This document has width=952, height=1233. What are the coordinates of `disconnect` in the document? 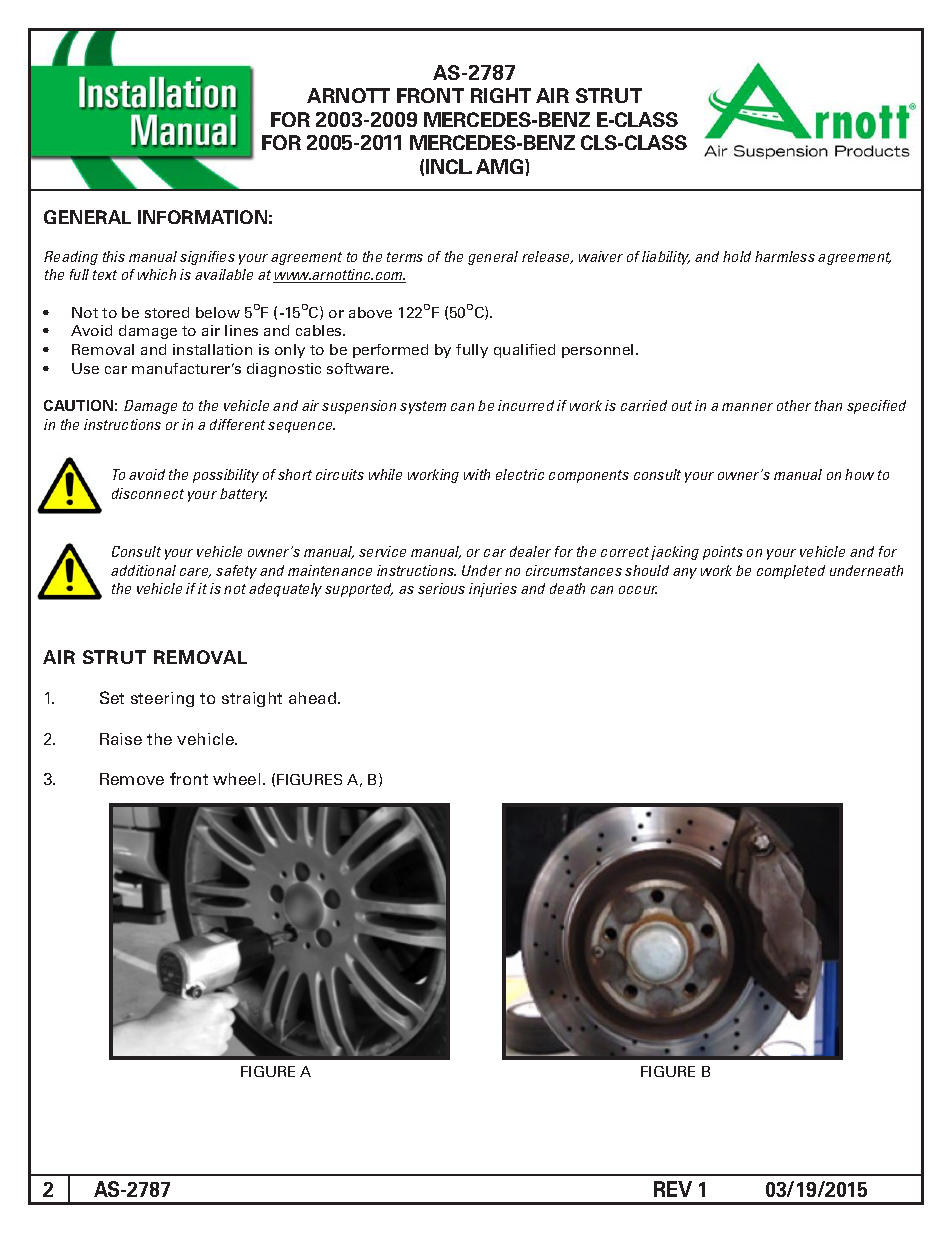 It's located at (148, 493).
